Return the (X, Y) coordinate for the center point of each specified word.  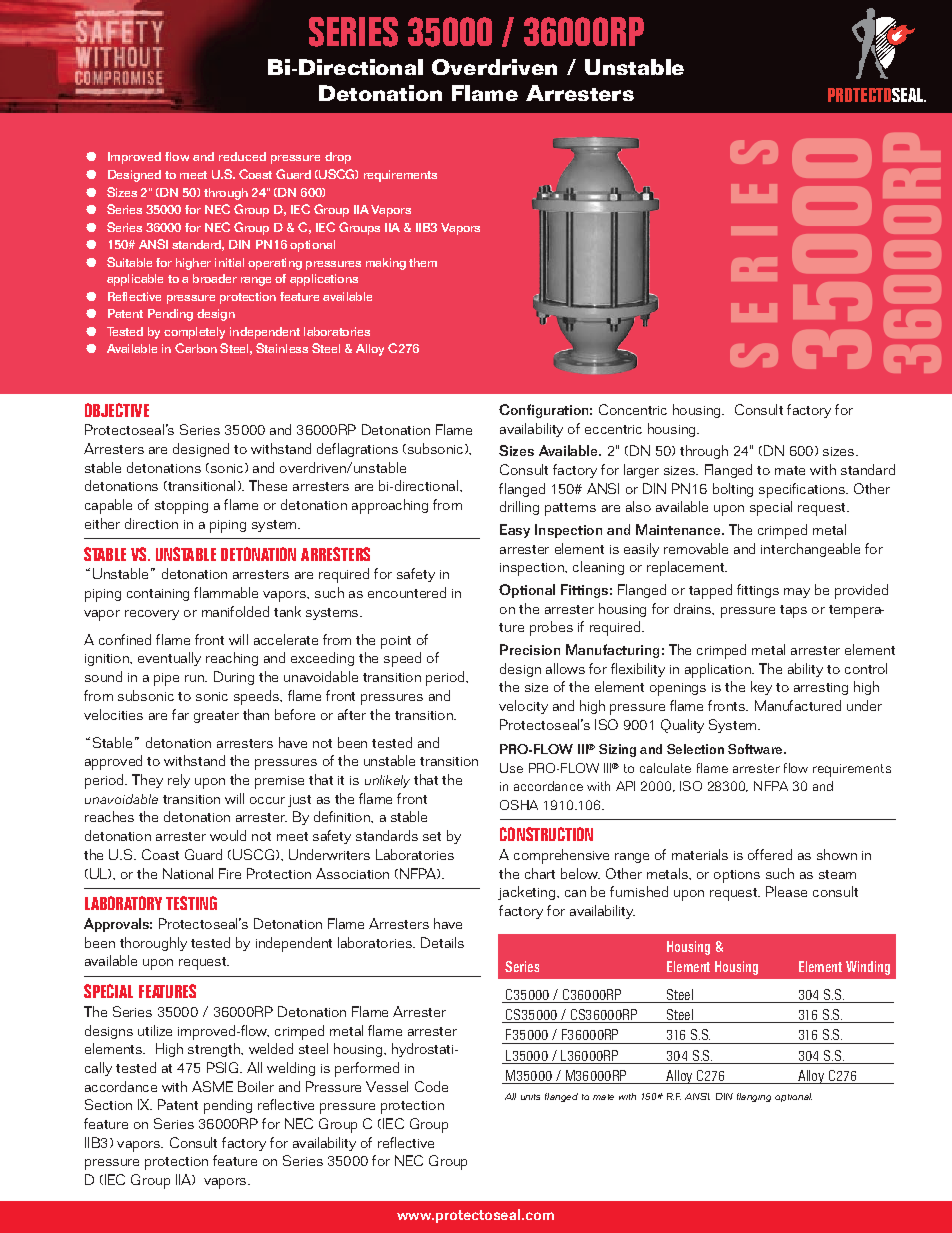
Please (786, 891)
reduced (242, 156)
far (180, 714)
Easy (515, 531)
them (423, 262)
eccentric (613, 429)
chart (540, 873)
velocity (523, 707)
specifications (803, 490)
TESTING (191, 903)
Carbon (196, 348)
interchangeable (810, 550)
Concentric (633, 409)
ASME (212, 1086)
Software (756, 749)
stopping (181, 507)
